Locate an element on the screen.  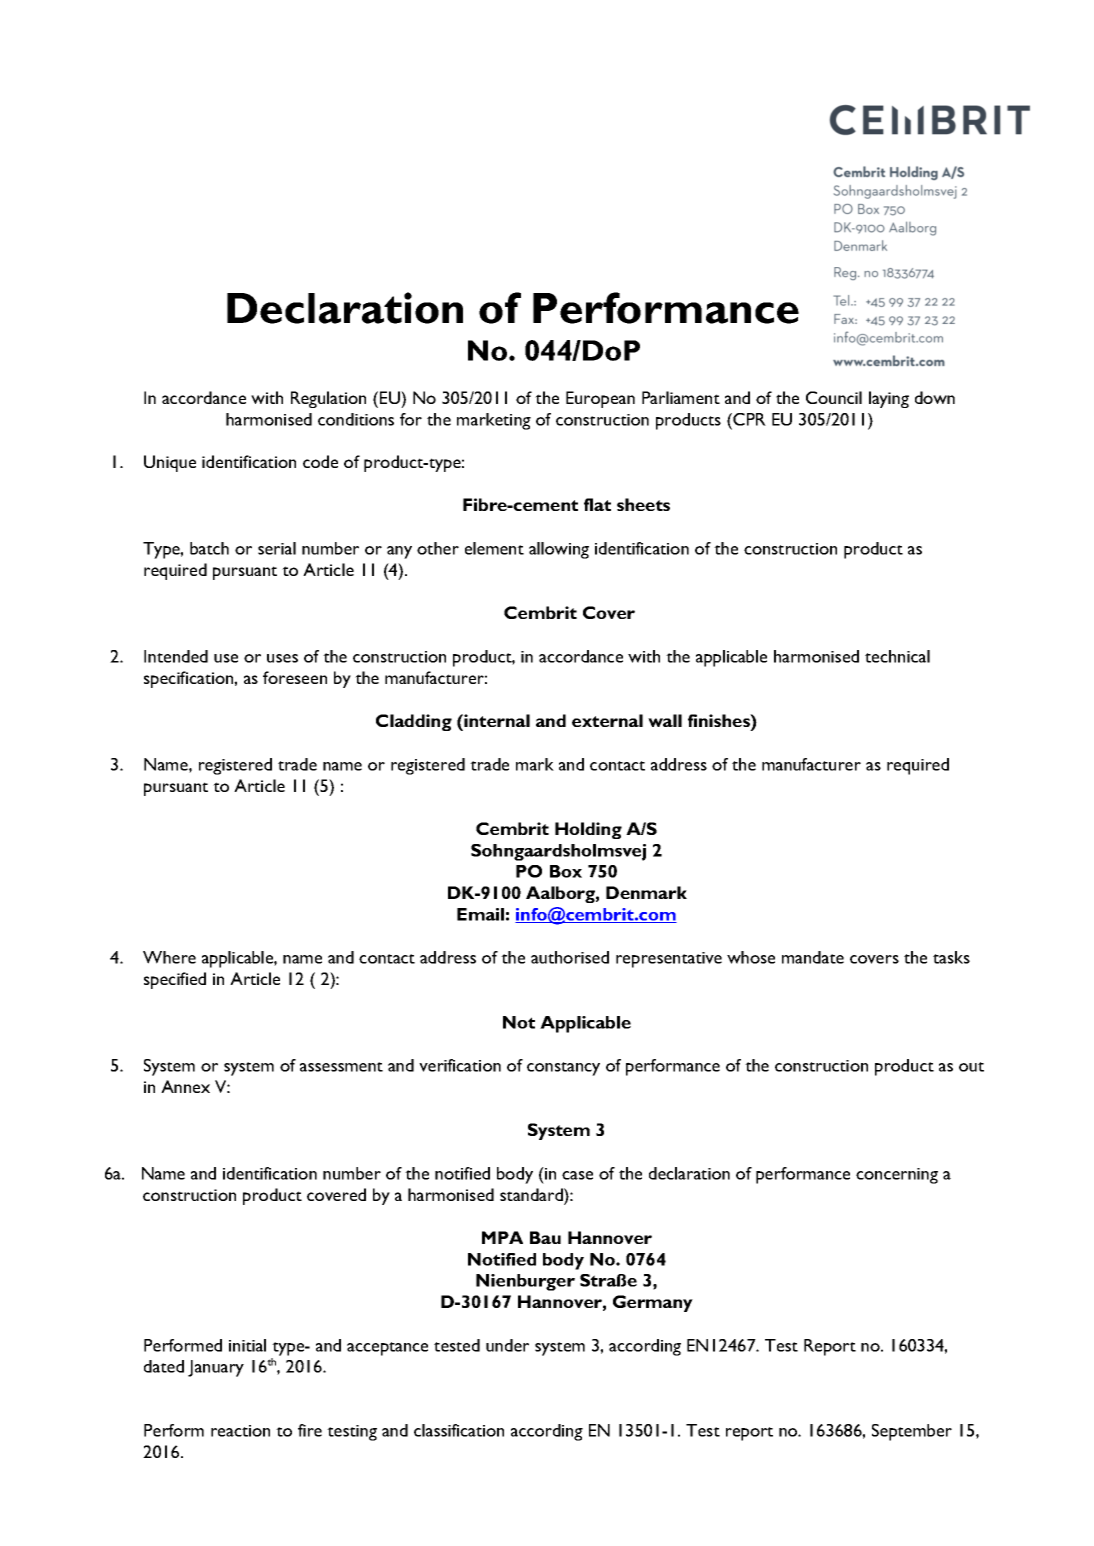
technical is located at coordinates (897, 656).
